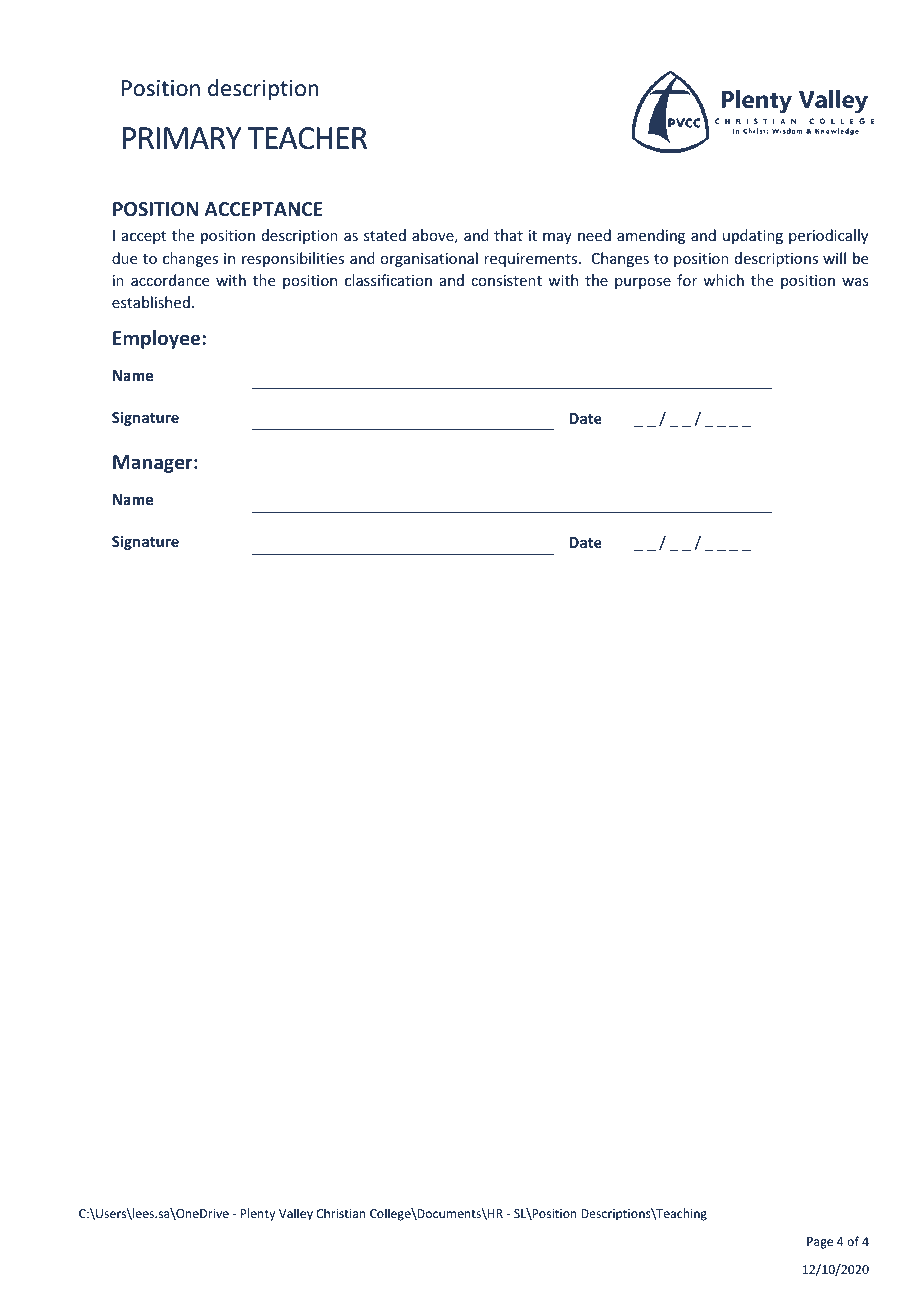 The image size is (924, 1308). What do you see at coordinates (506, 280) in the screenshot?
I see `consistent` at bounding box center [506, 280].
